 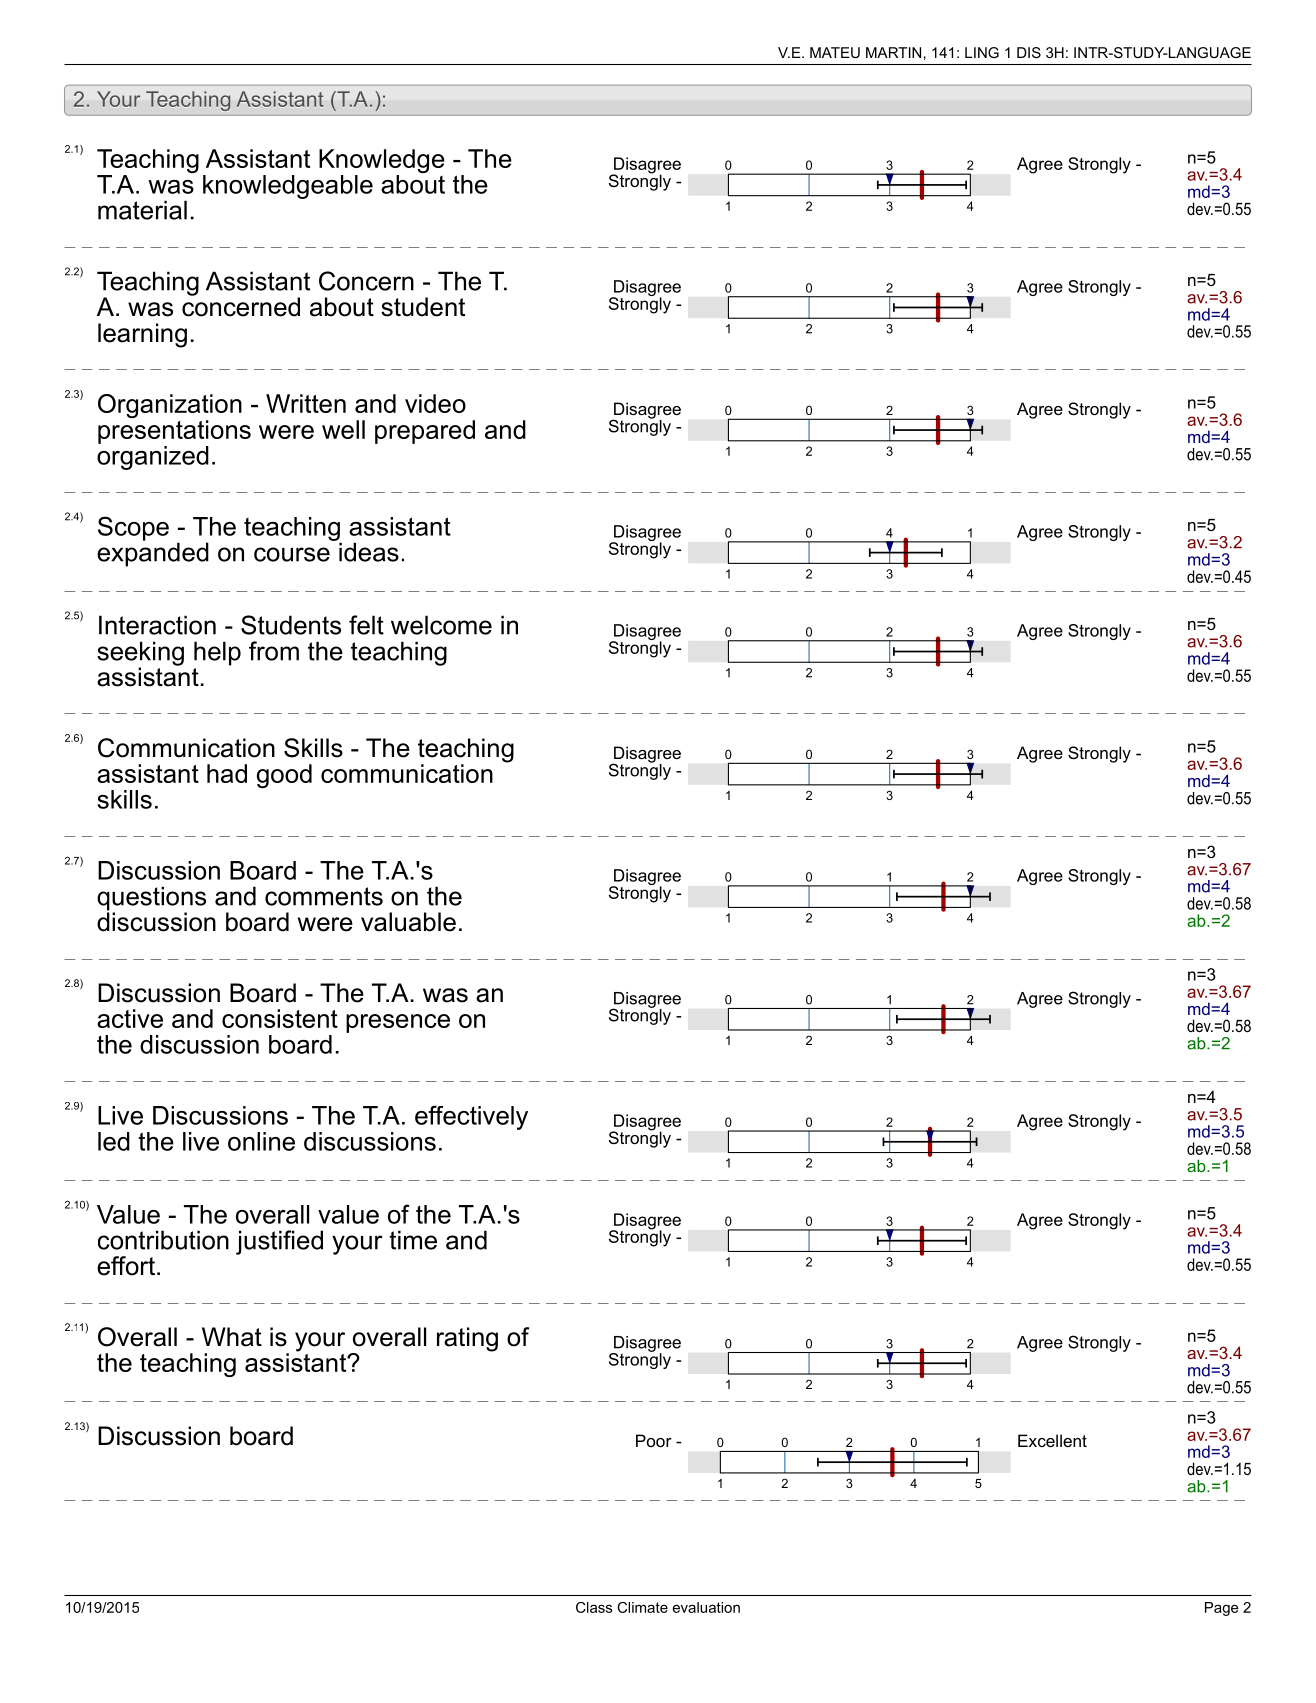 I want to click on LING, so click(x=982, y=52).
